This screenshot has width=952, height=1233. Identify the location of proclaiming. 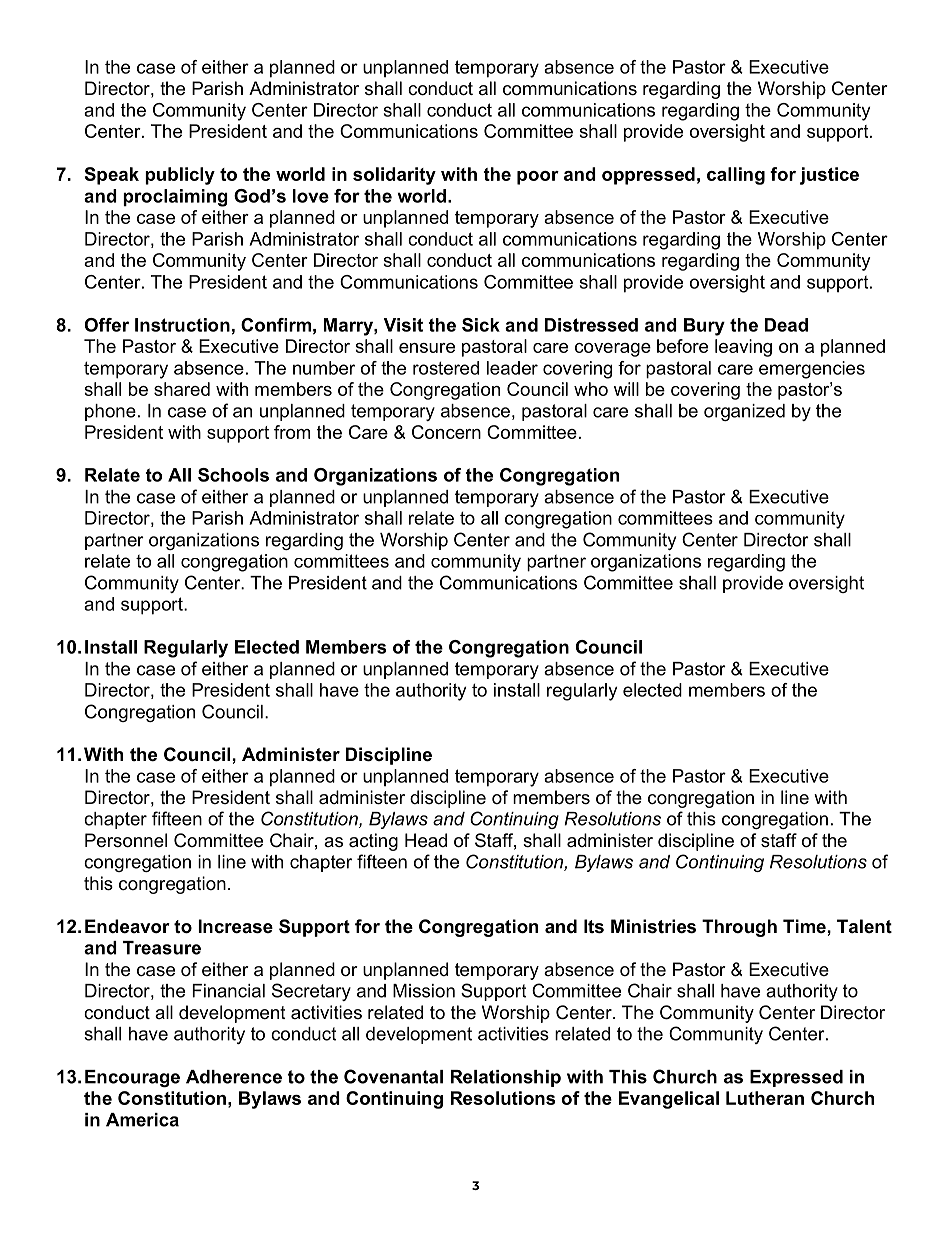
(175, 198).
